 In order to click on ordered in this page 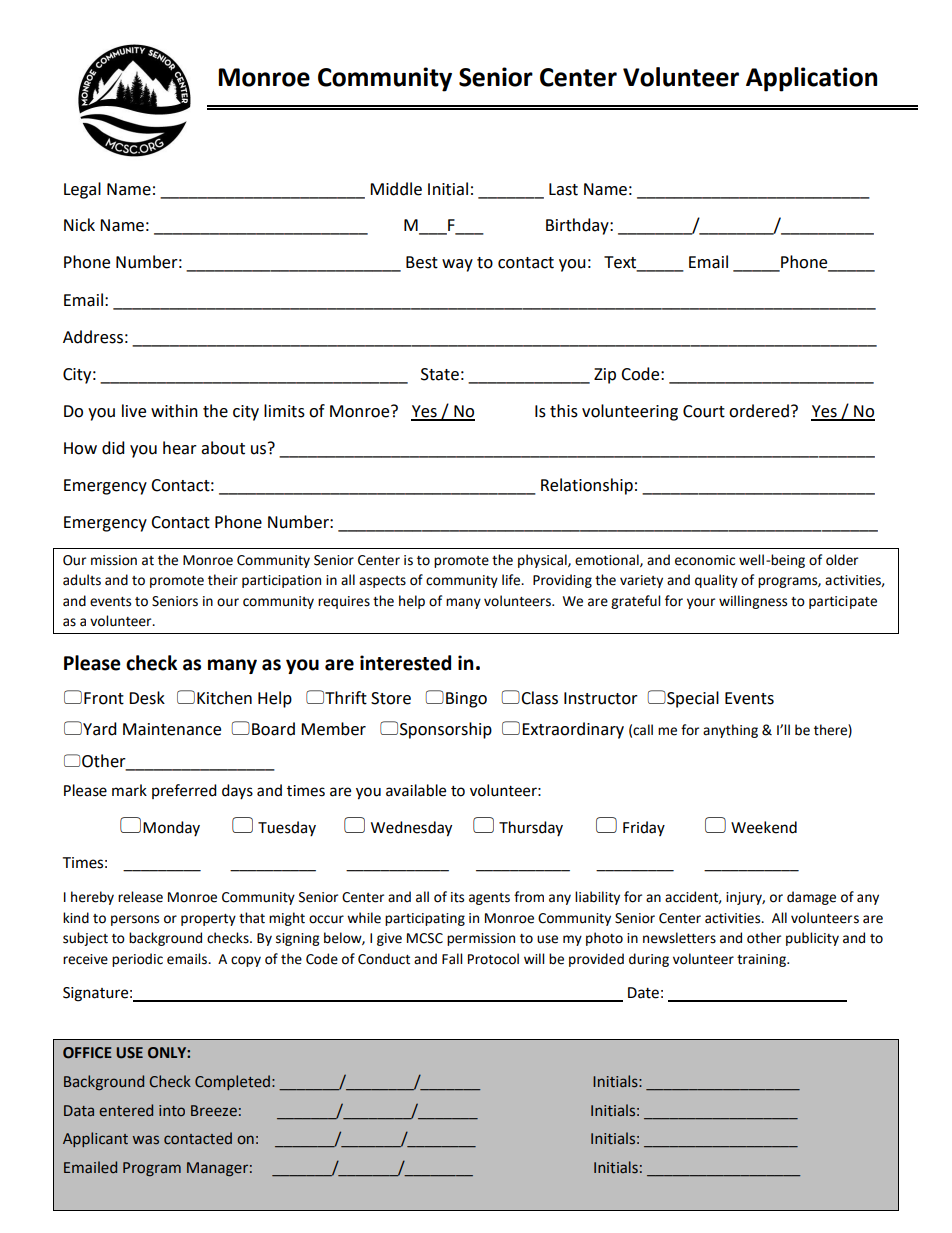, I will do `click(759, 411)`.
